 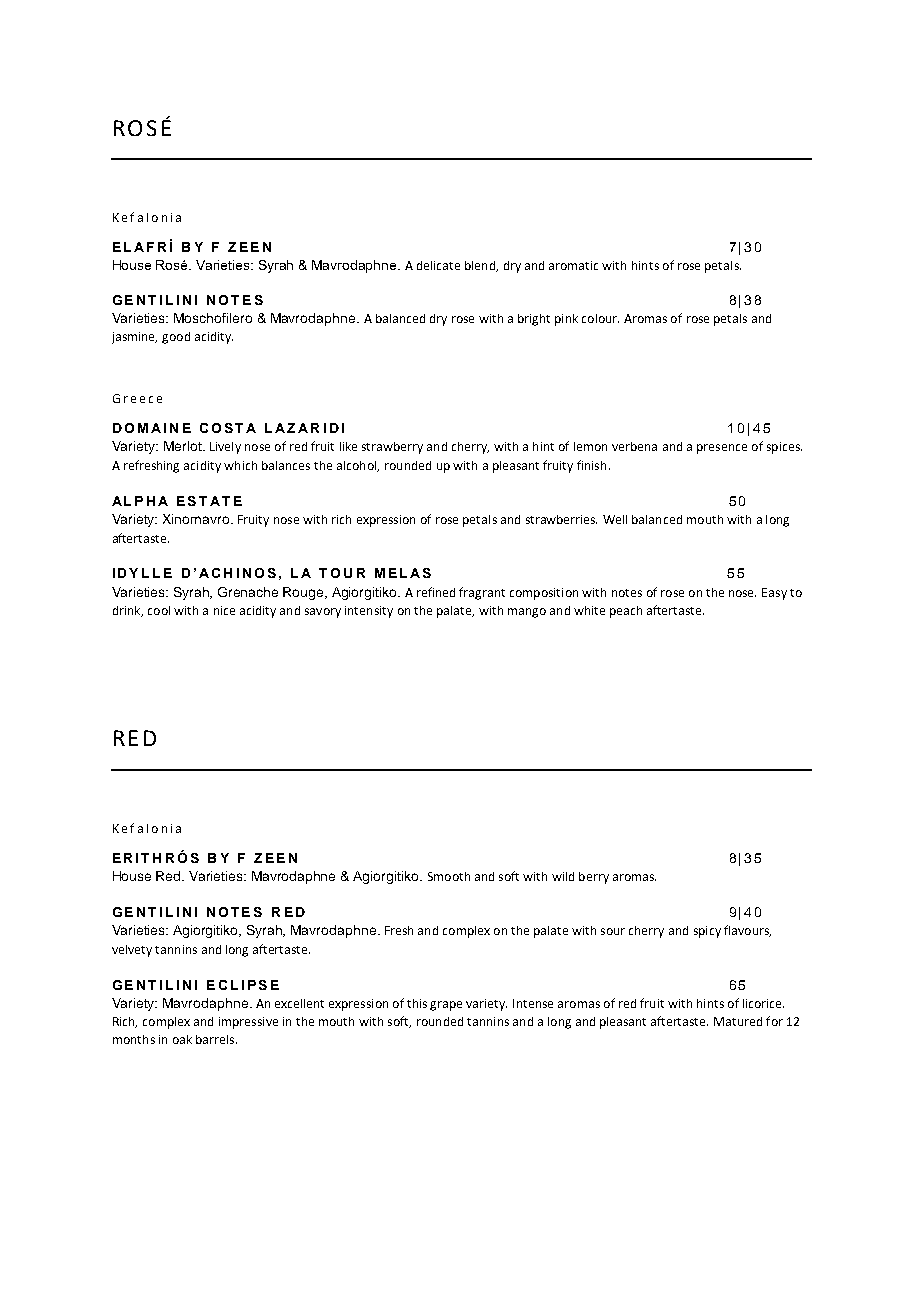 What do you see at coordinates (600, 318) in the document?
I see `colour` at bounding box center [600, 318].
